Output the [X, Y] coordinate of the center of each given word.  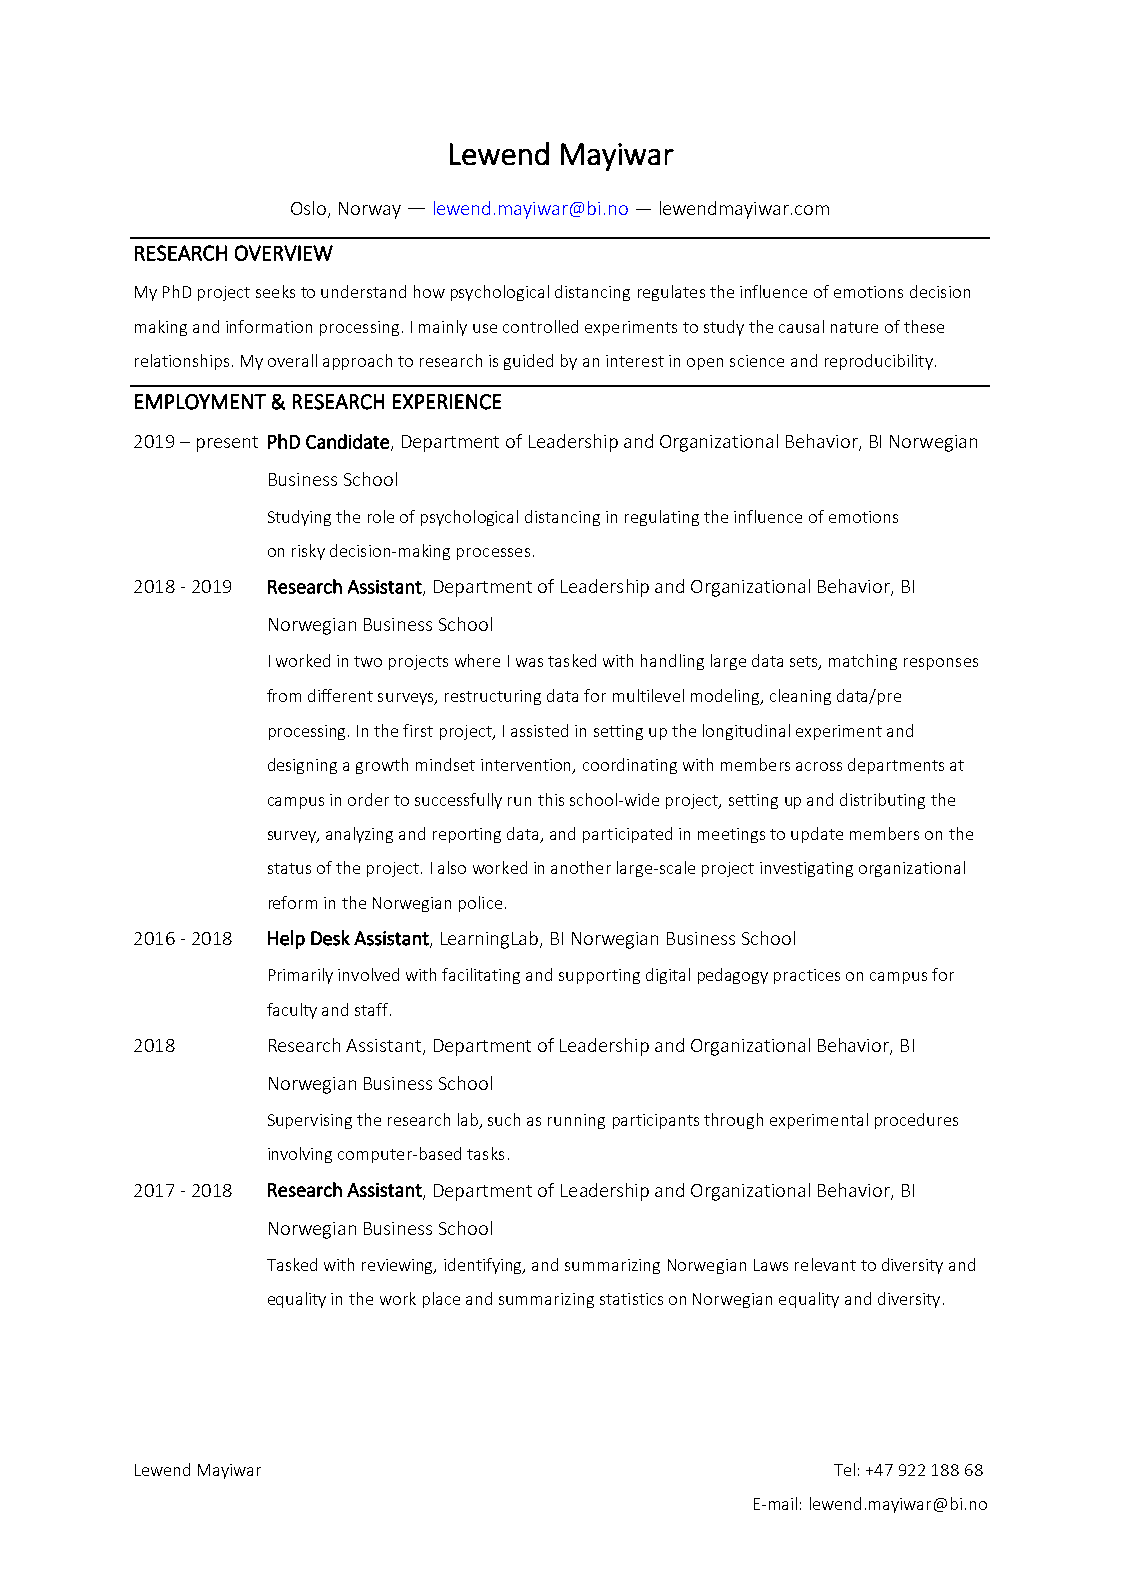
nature [854, 327]
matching [863, 662]
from [284, 695]
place [441, 1300]
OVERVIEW [284, 253]
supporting [599, 976]
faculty [292, 1011]
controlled [540, 326]
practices [807, 976]
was [529, 662]
